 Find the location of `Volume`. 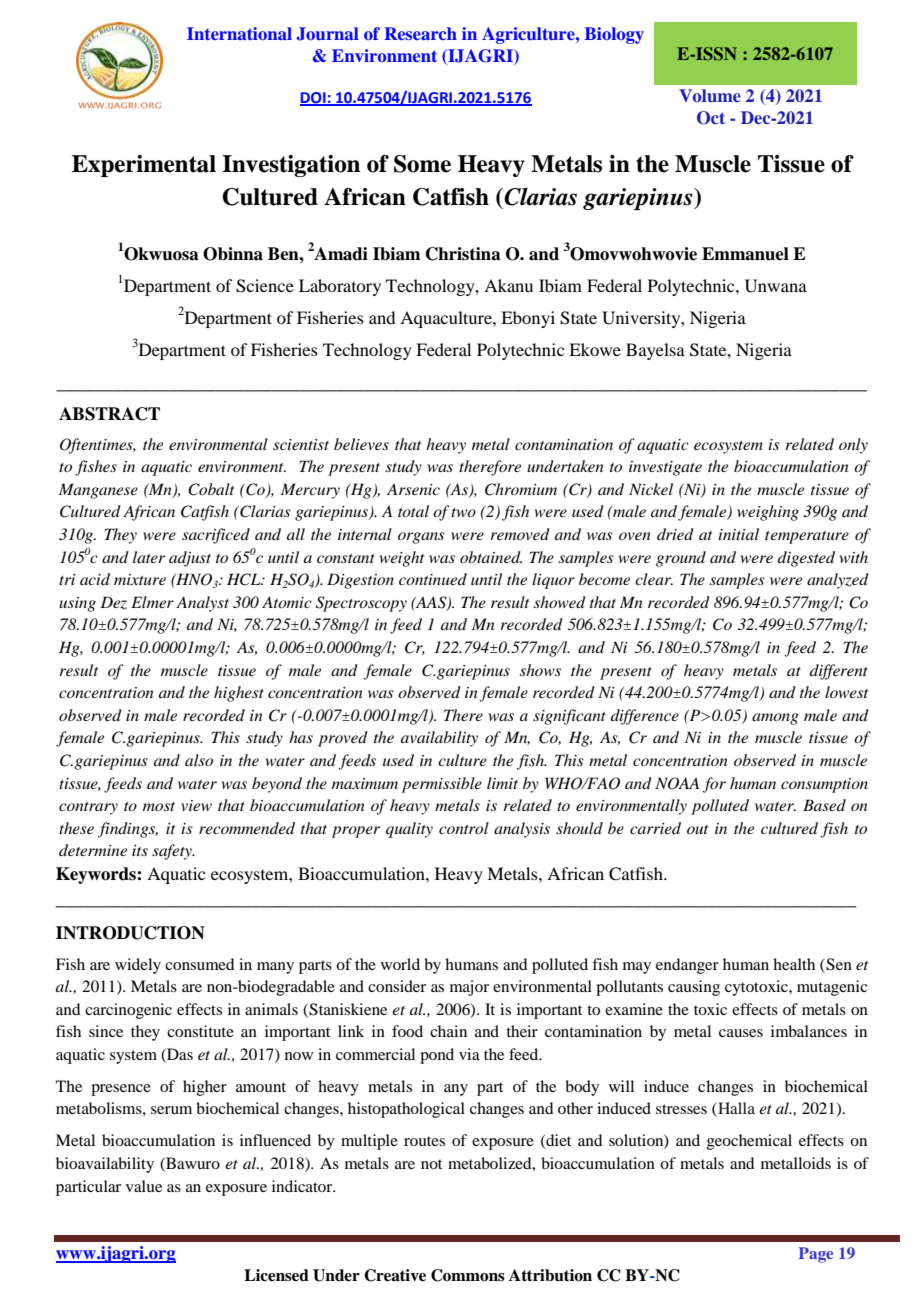

Volume is located at coordinates (710, 95).
